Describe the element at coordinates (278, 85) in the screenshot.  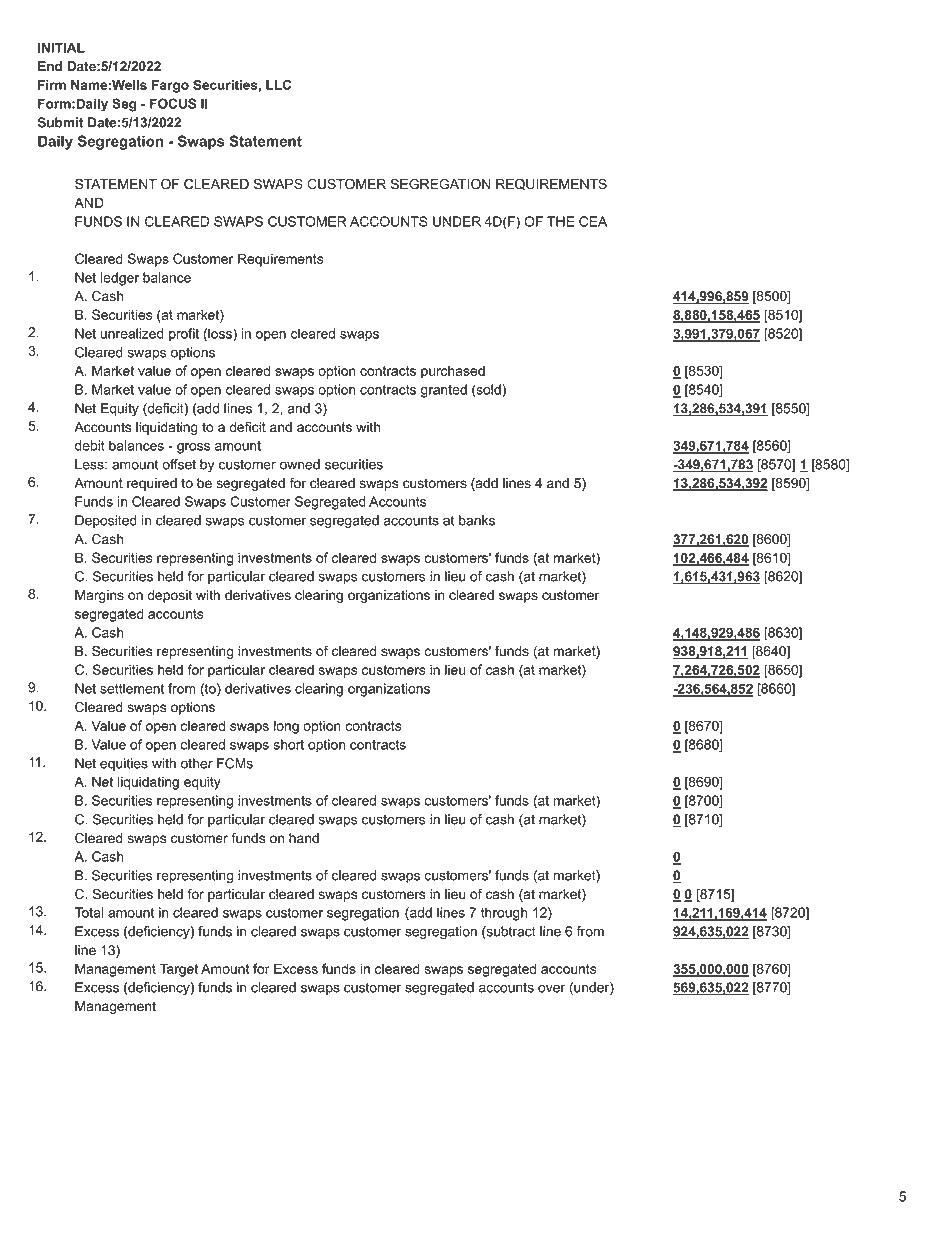
I see `LLC` at that location.
